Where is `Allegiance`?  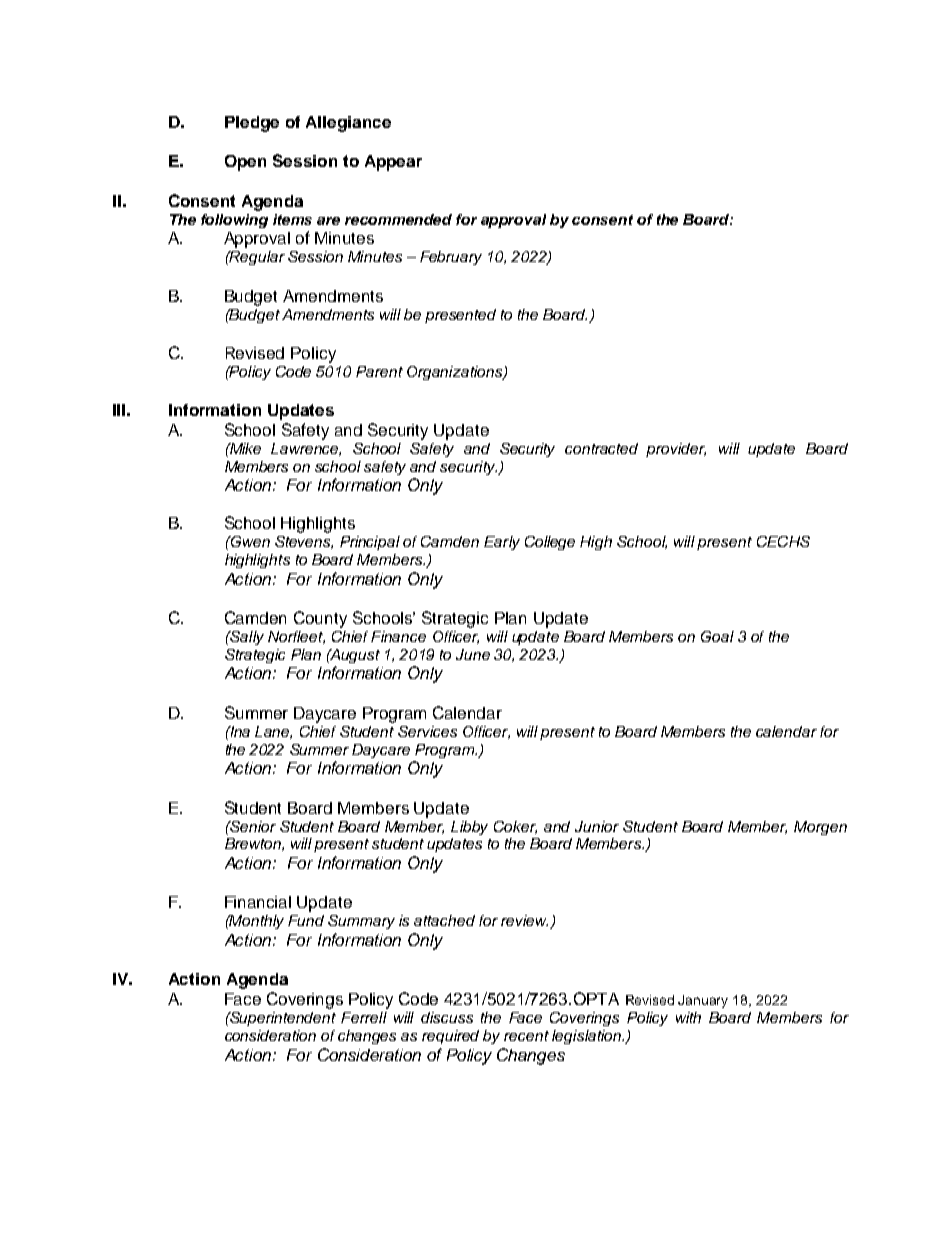
Allegiance is located at coordinates (348, 124).
